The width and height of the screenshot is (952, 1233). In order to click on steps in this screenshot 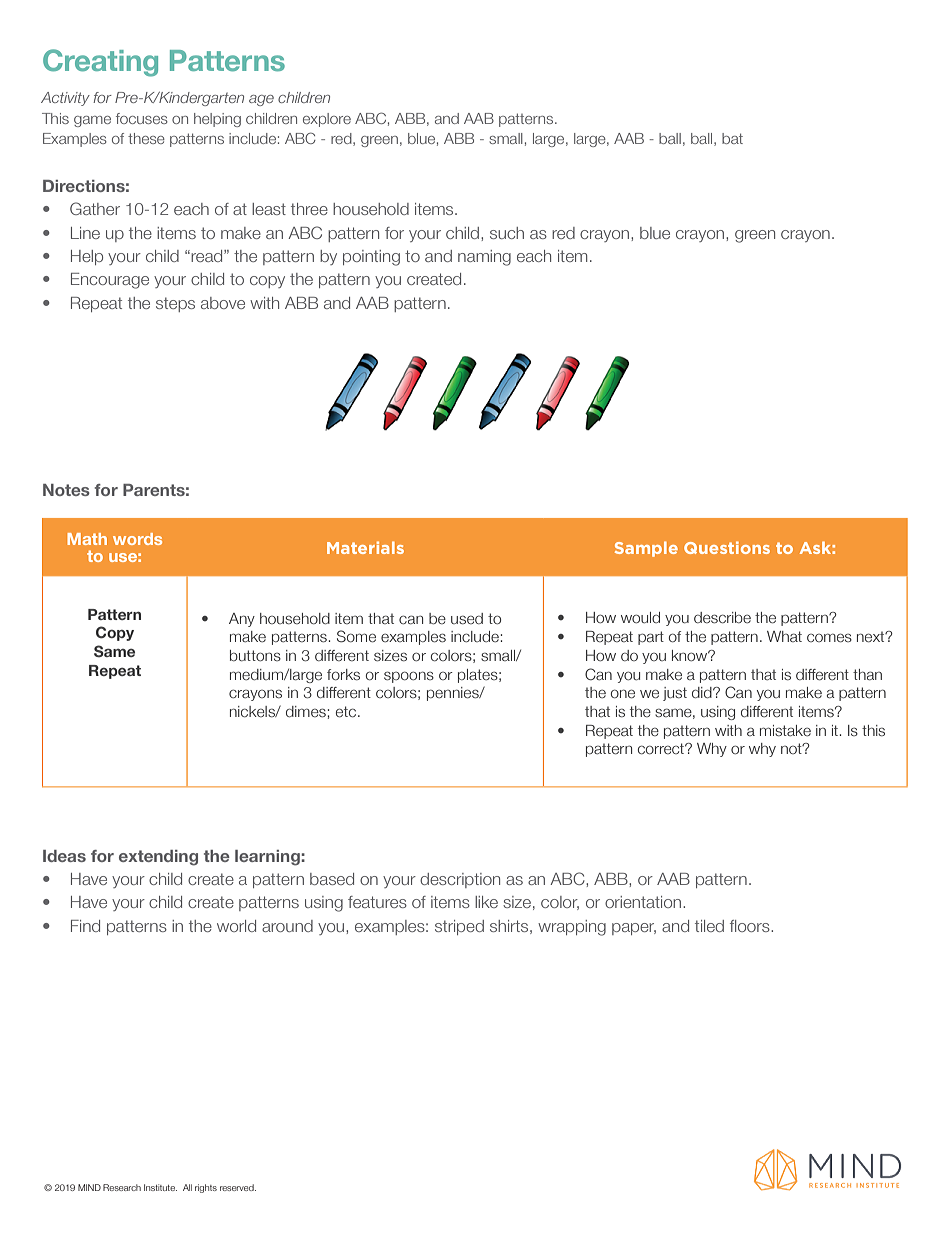, I will do `click(175, 304)`.
